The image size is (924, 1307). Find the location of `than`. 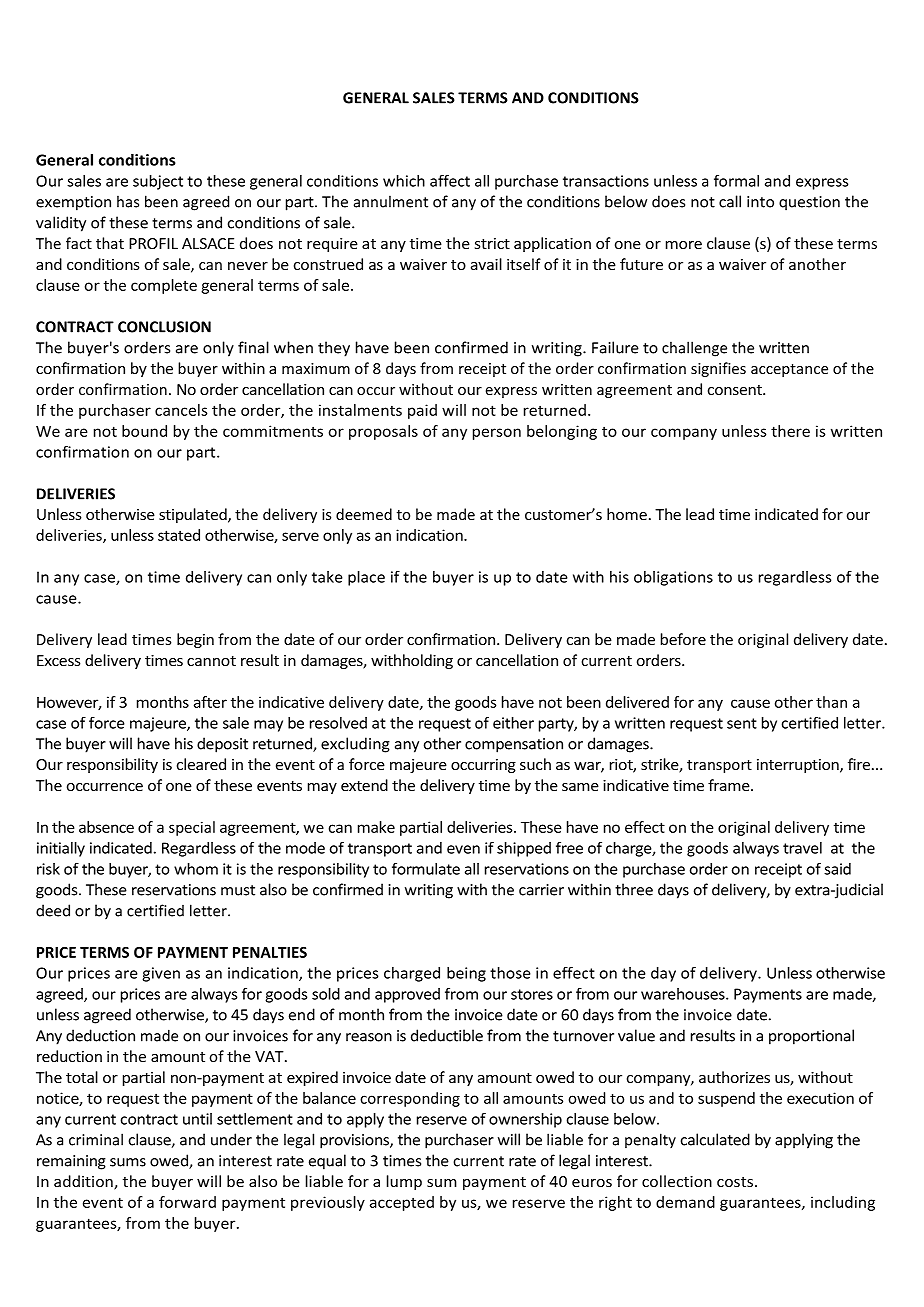

than is located at coordinates (831, 702).
